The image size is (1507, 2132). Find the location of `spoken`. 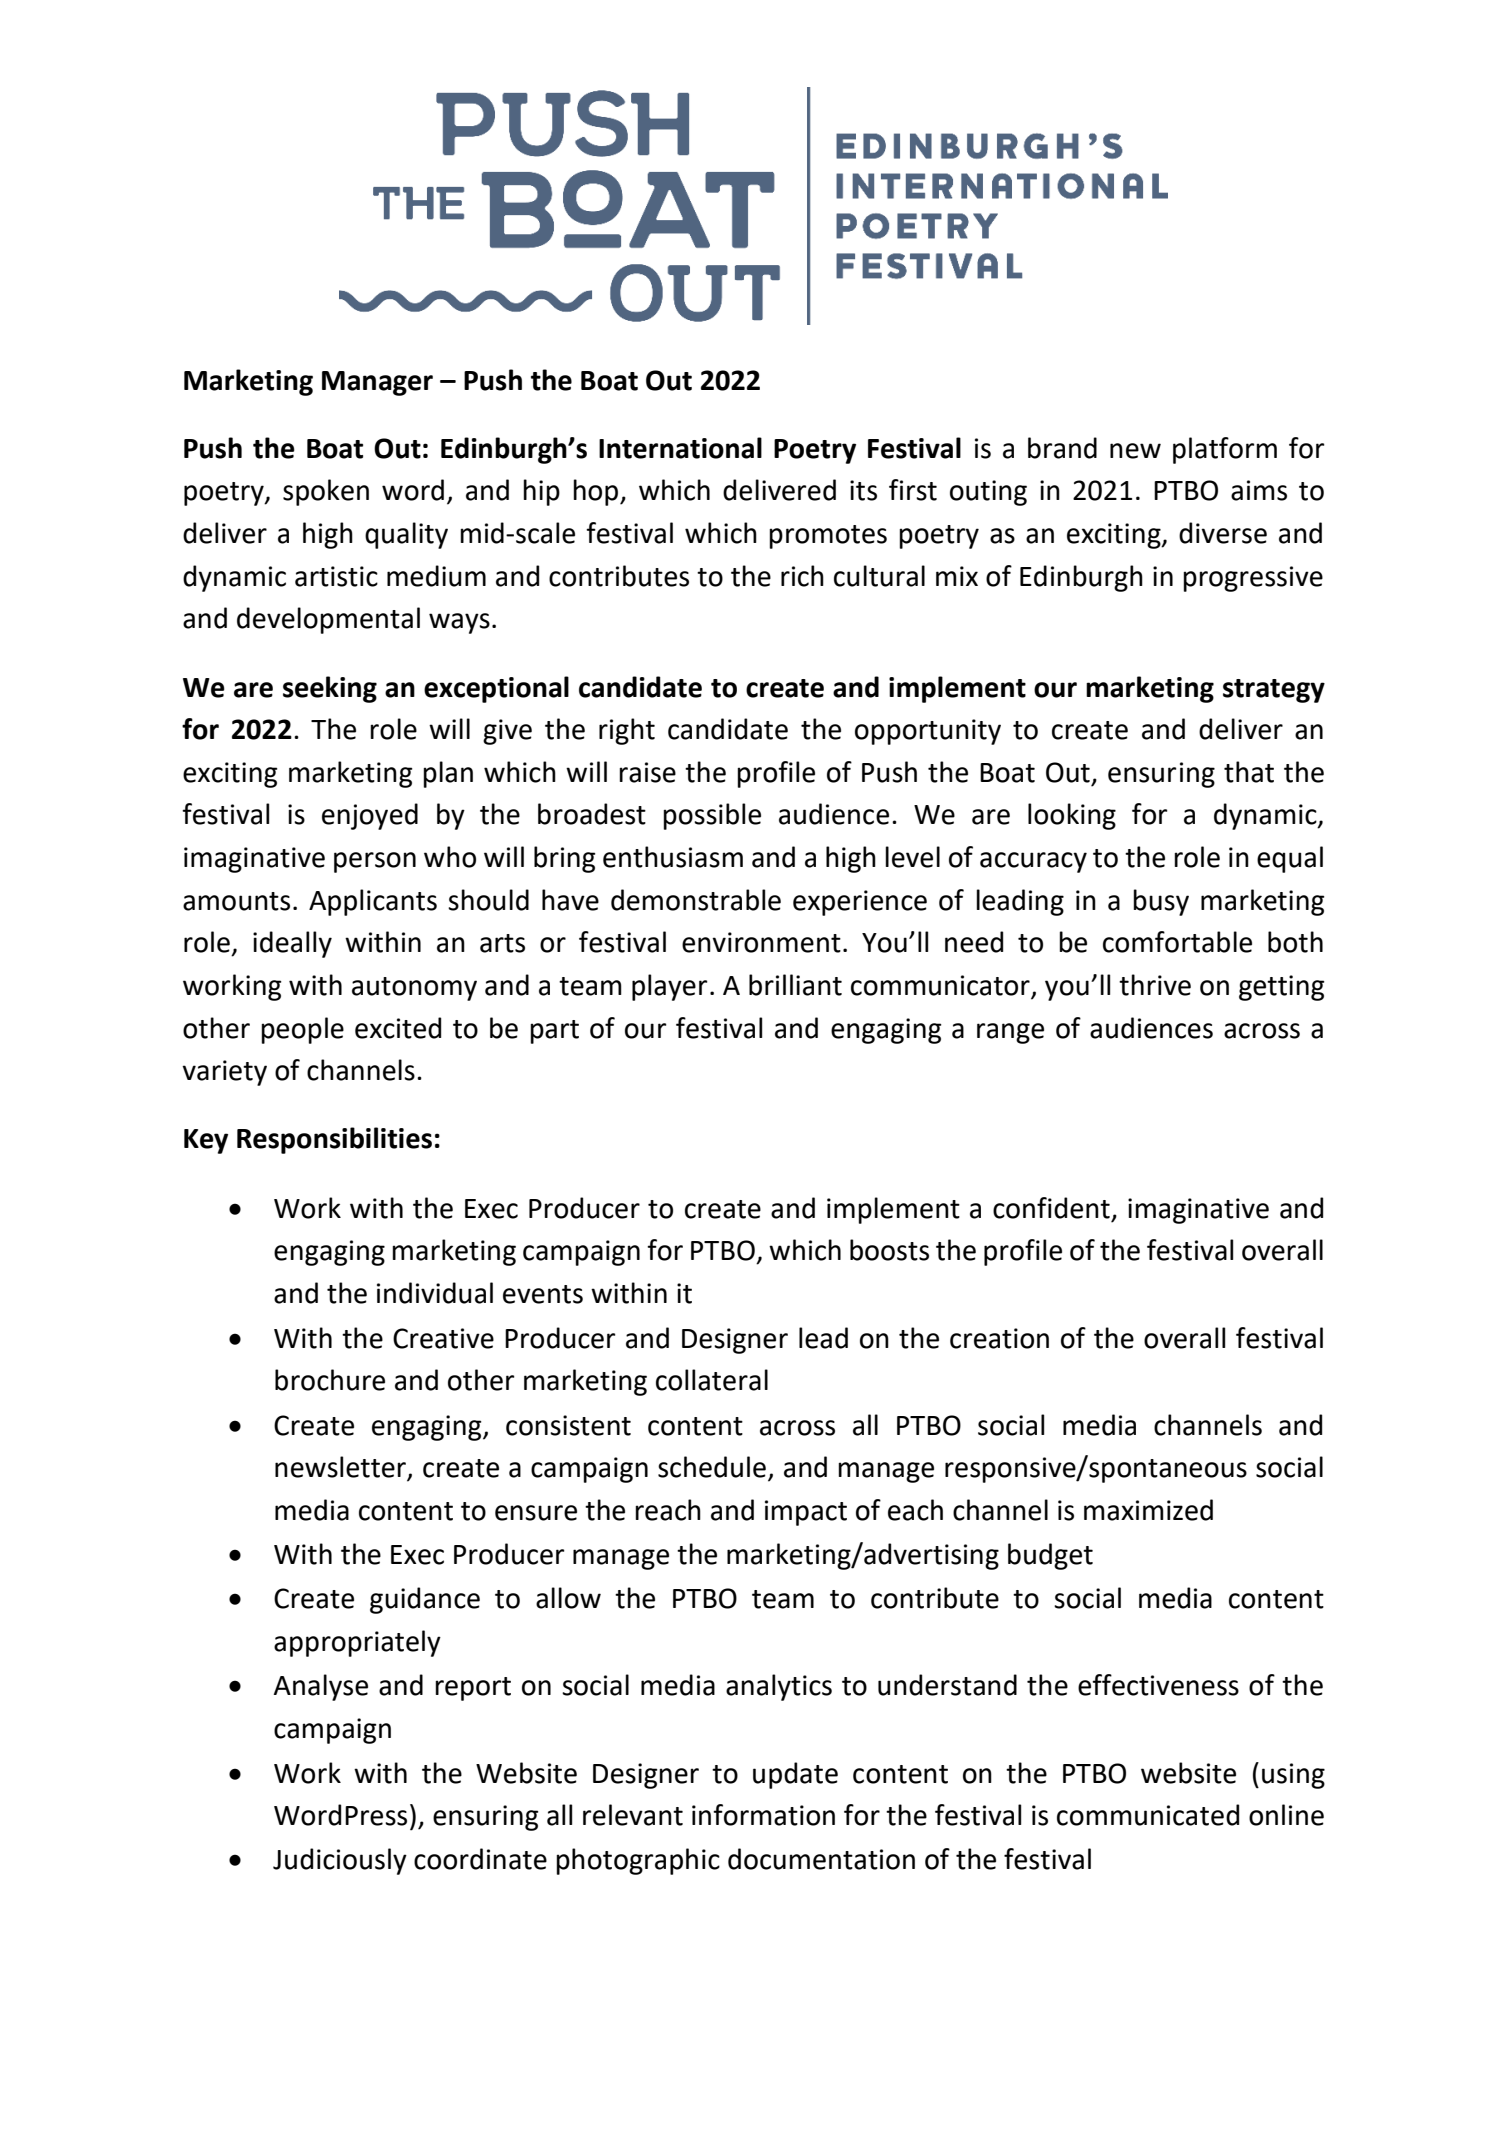

spoken is located at coordinates (326, 492).
